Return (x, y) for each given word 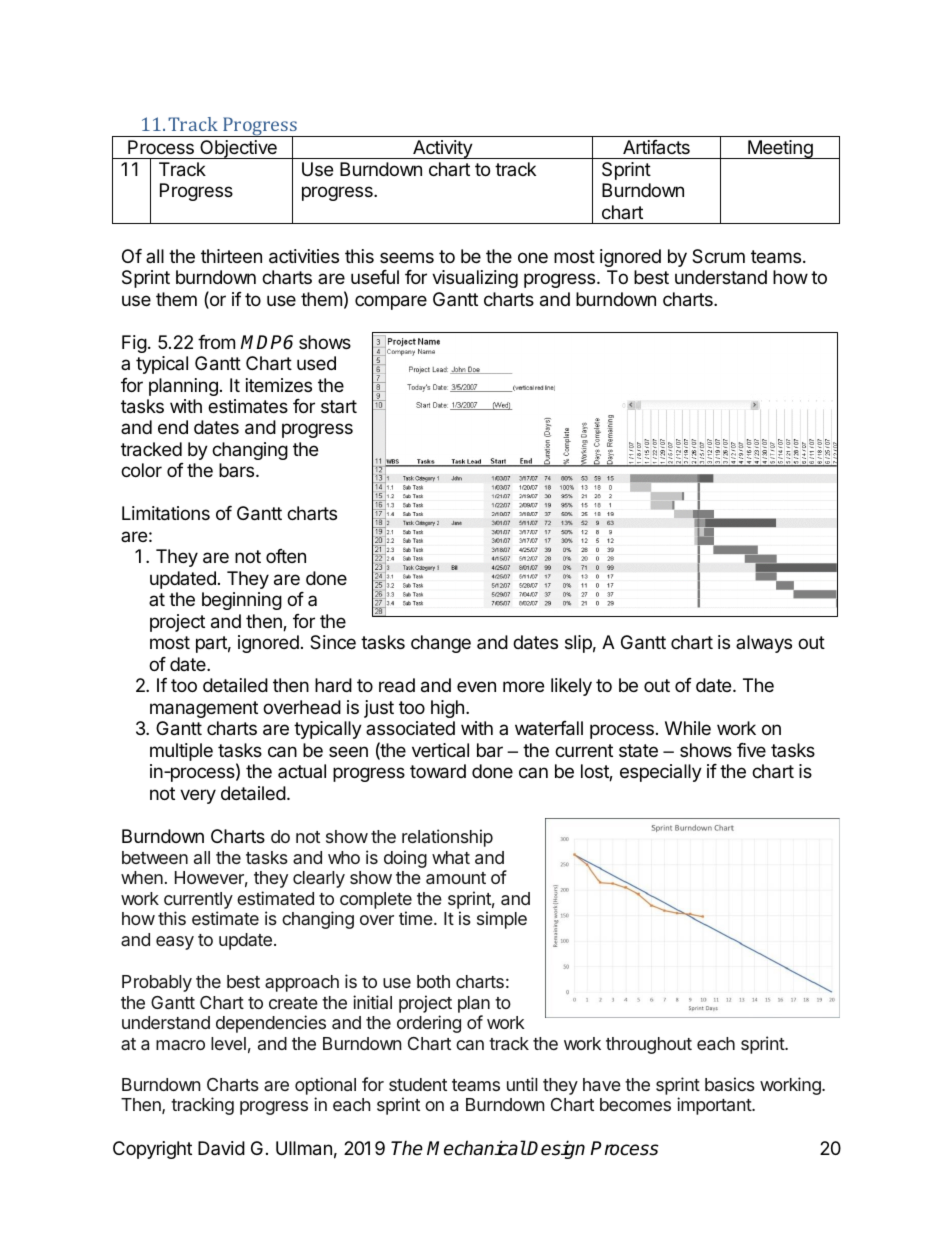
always (764, 644)
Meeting (780, 149)
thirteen (231, 256)
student (418, 1084)
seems (407, 257)
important (715, 1106)
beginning (242, 601)
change (441, 644)
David (221, 1148)
